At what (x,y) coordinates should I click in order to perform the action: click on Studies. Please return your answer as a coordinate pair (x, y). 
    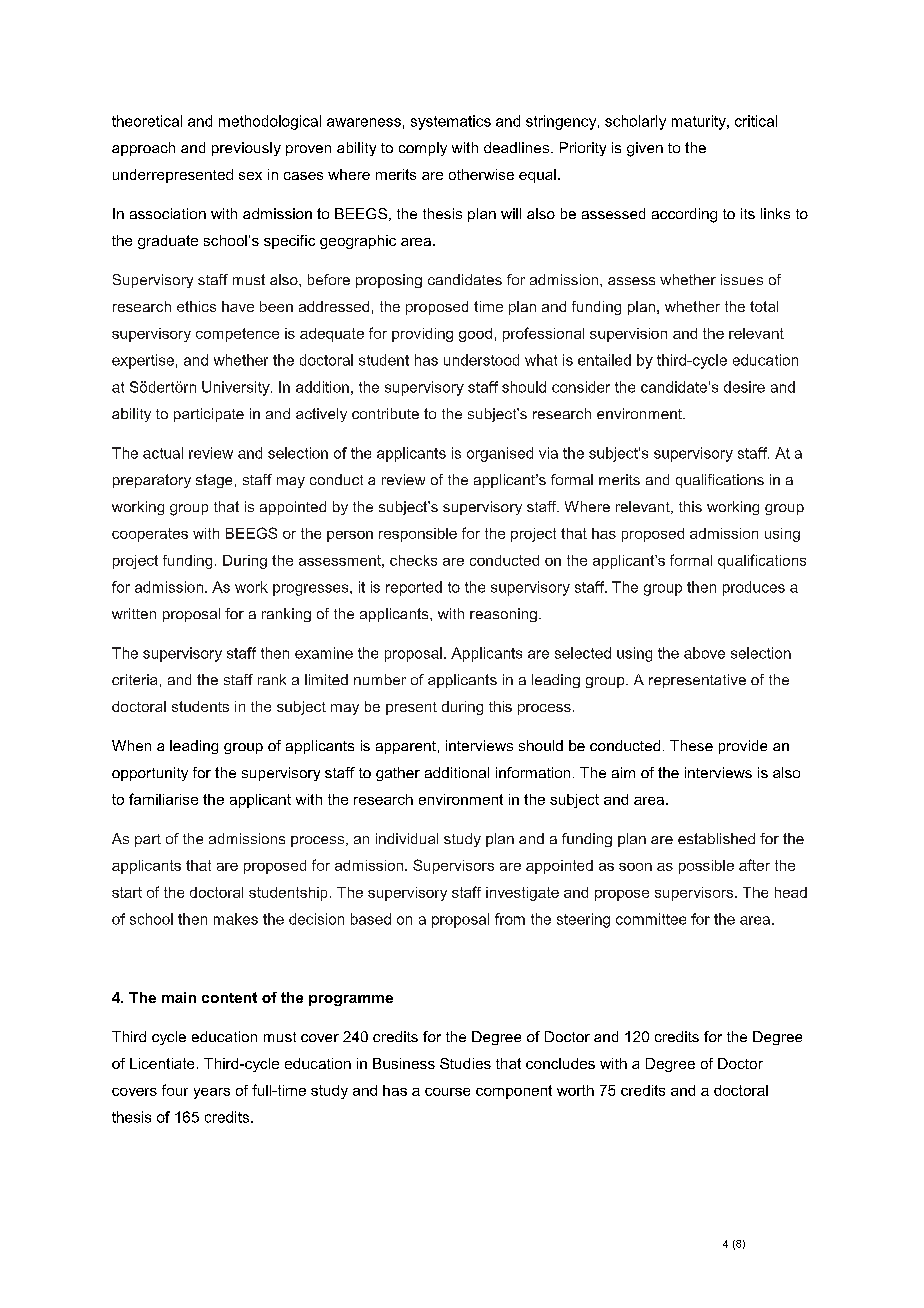
    Looking at the image, I should click on (465, 1063).
